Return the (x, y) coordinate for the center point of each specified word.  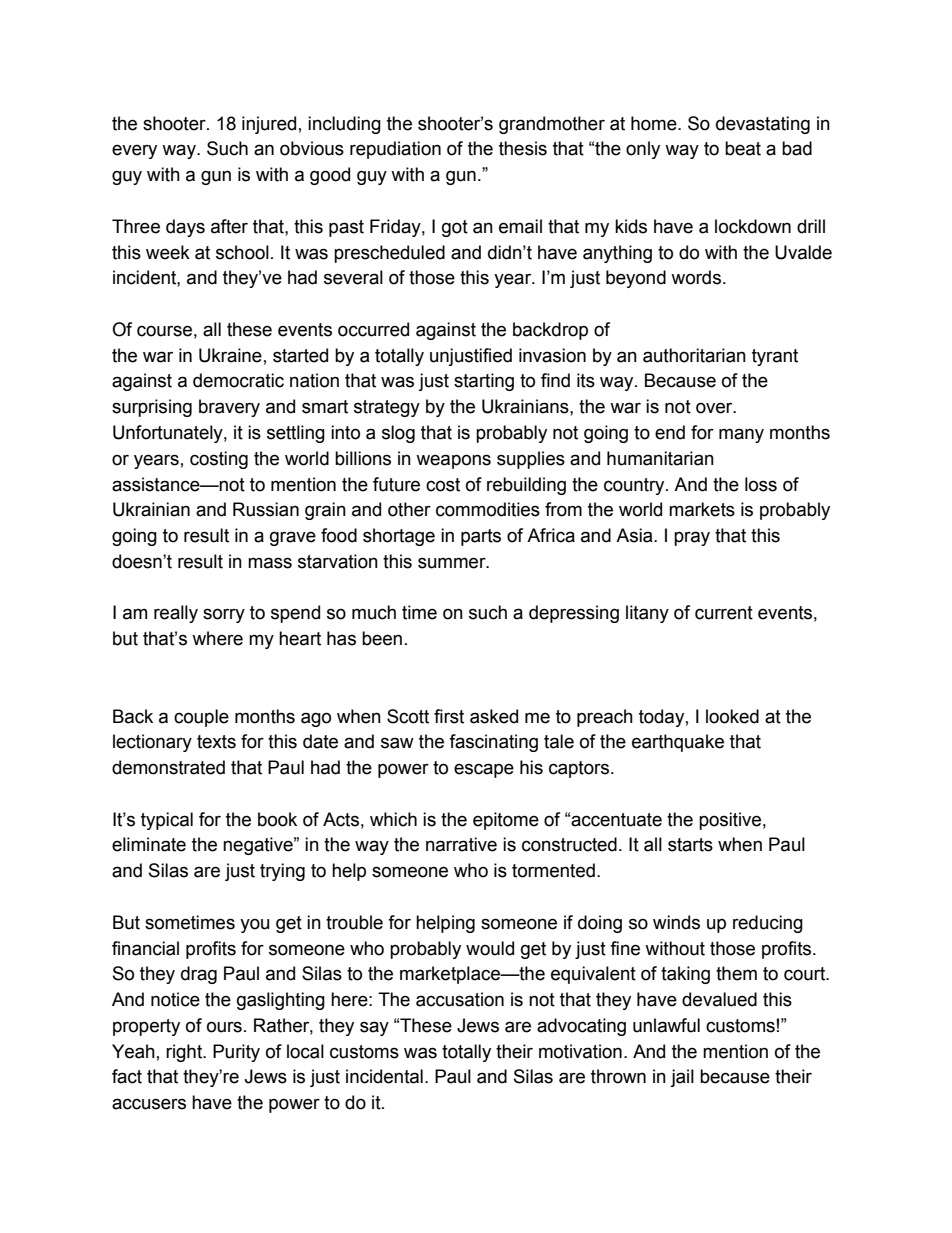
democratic (238, 380)
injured (269, 125)
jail (682, 1078)
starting (484, 382)
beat (743, 148)
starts (690, 845)
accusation (460, 999)
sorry (224, 615)
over (715, 408)
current (724, 613)
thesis (523, 148)
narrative (461, 844)
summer (453, 563)
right (185, 1053)
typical (167, 821)
